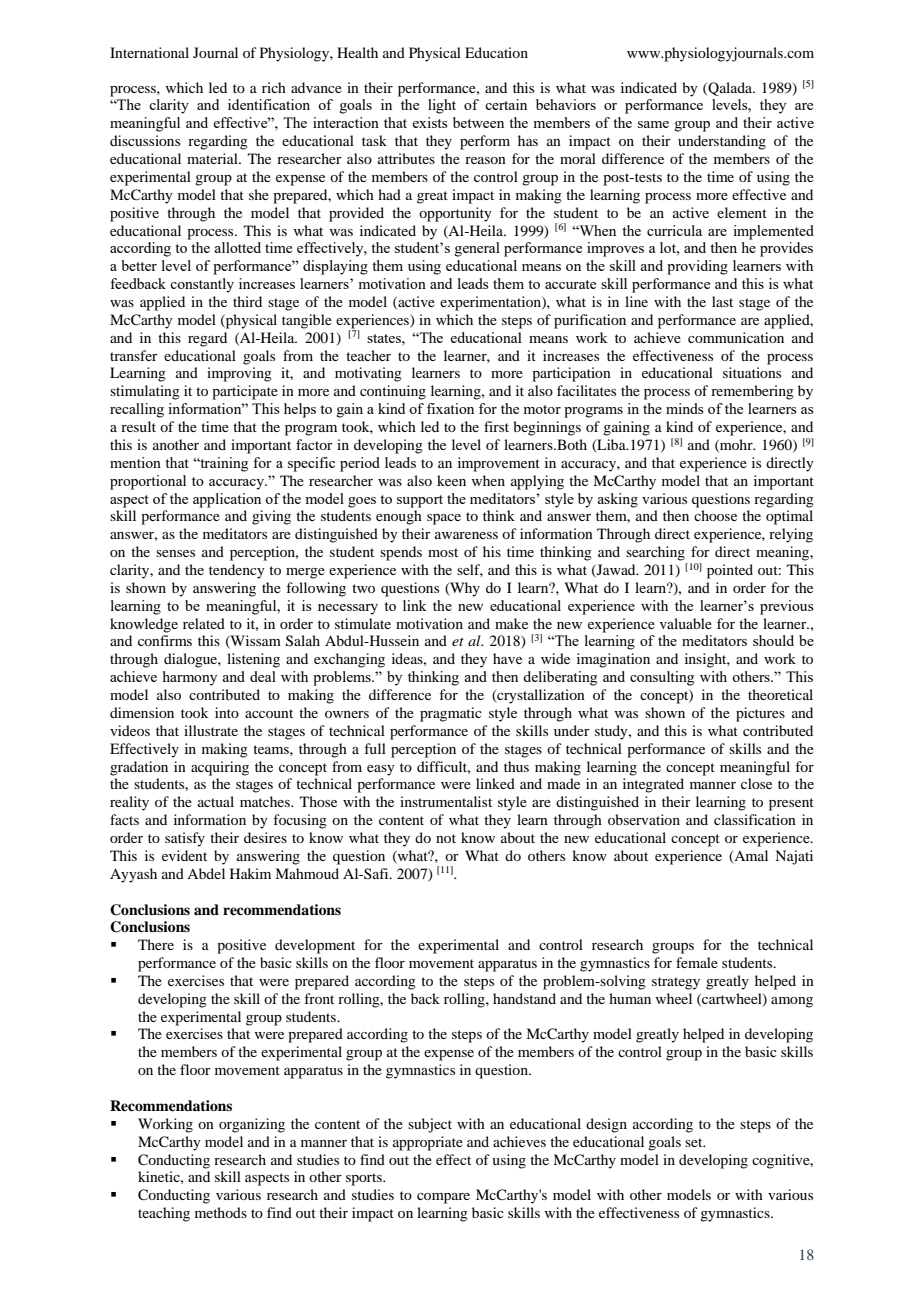  I want to click on same, so click(653, 124).
